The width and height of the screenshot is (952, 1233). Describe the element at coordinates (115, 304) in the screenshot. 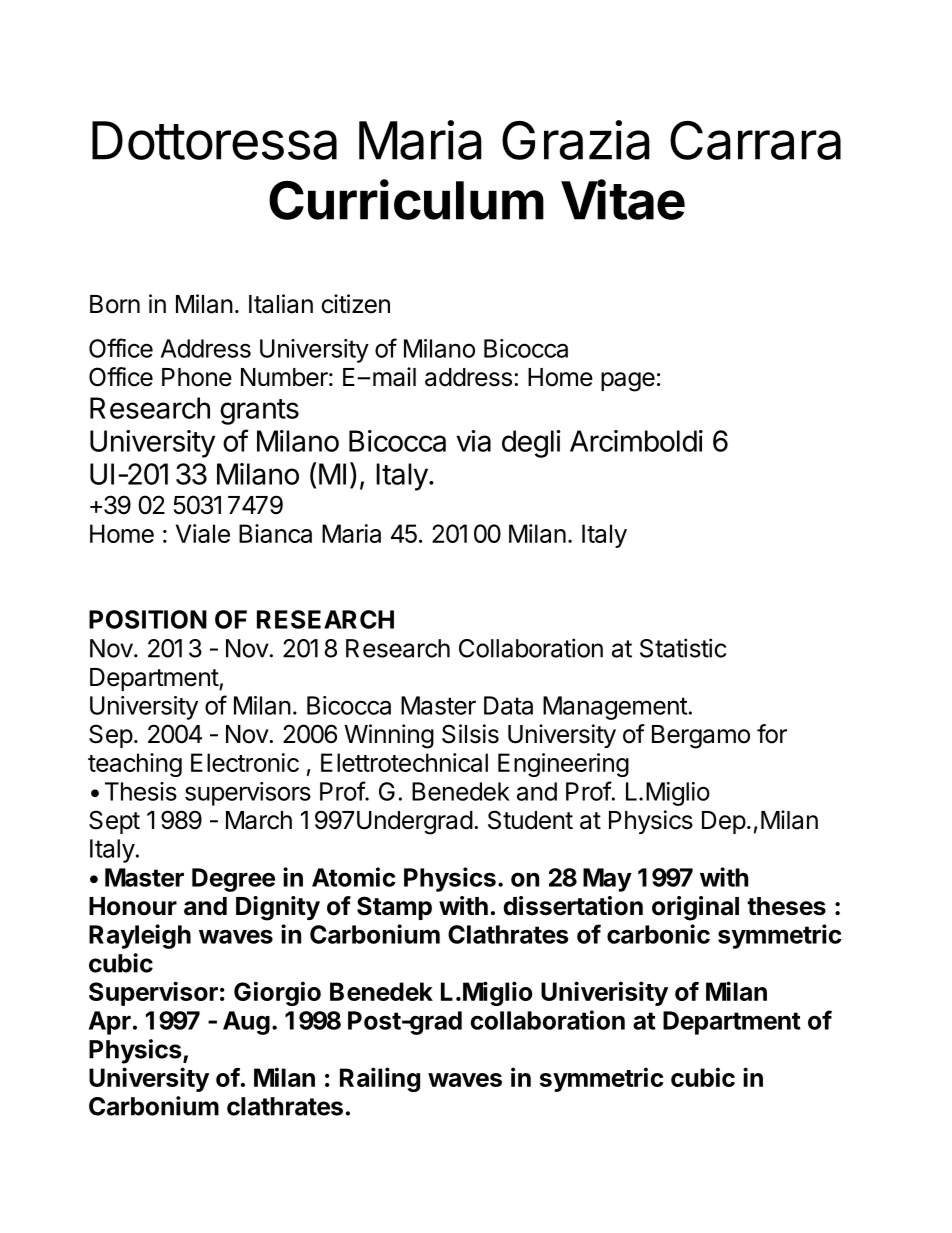

I see `Born` at that location.
